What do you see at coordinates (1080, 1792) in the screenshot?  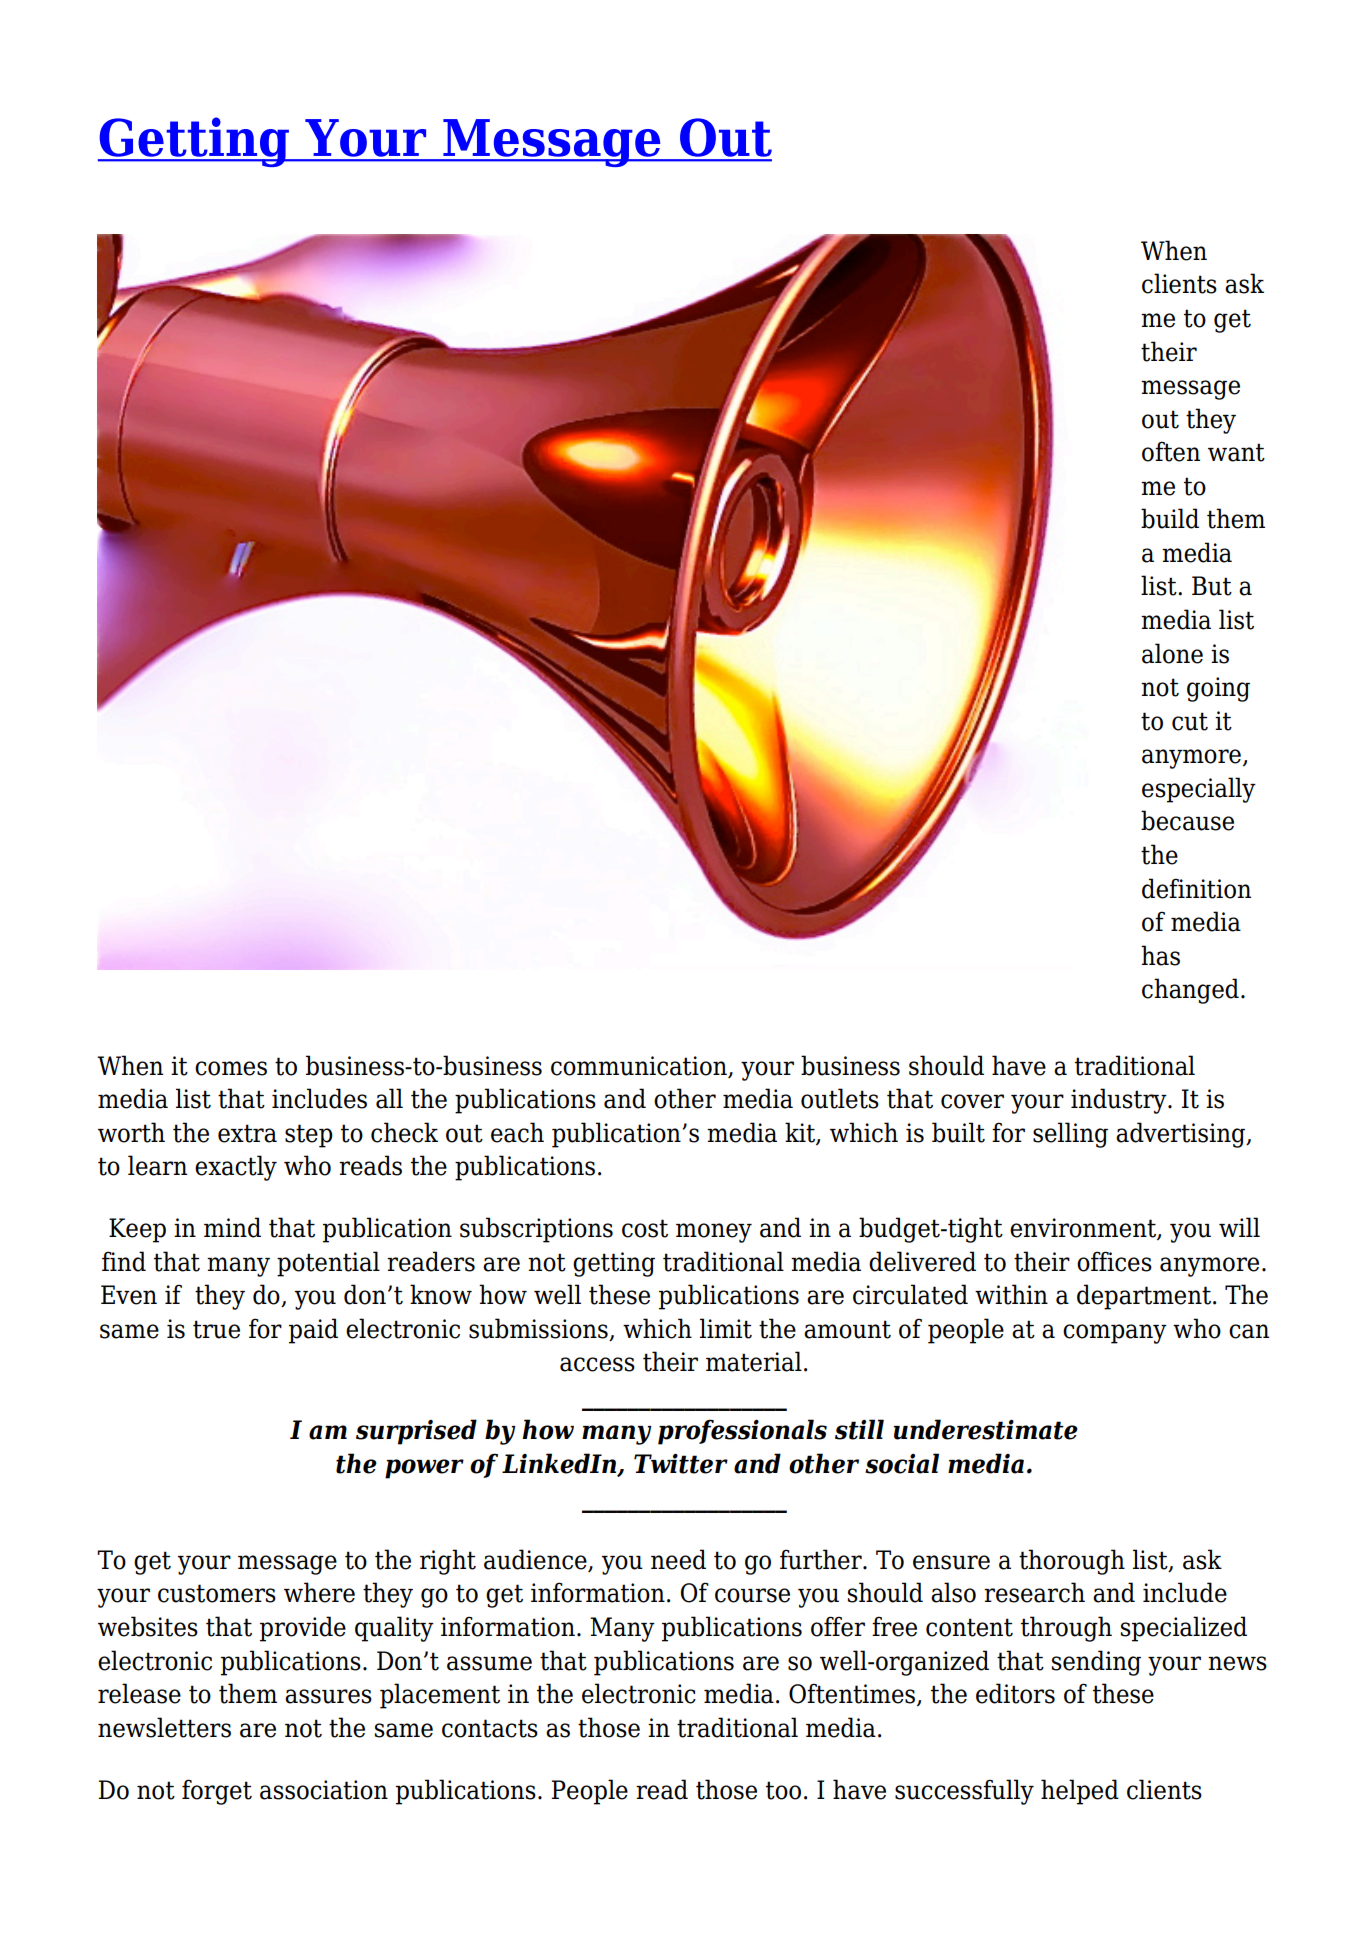 I see `helped` at bounding box center [1080, 1792].
